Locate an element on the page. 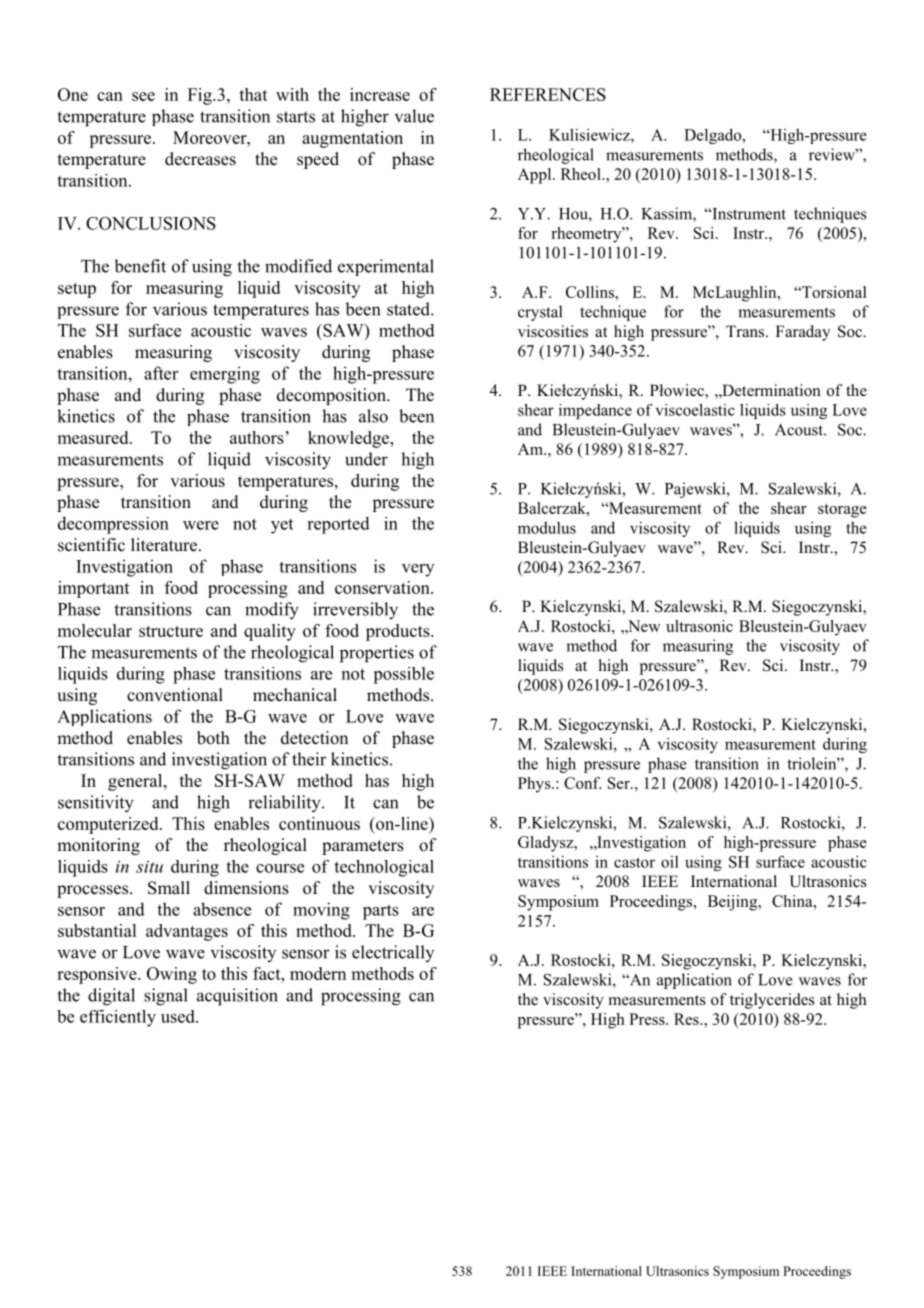 Image resolution: width=924 pixels, height=1308 pixels. see is located at coordinates (143, 96).
